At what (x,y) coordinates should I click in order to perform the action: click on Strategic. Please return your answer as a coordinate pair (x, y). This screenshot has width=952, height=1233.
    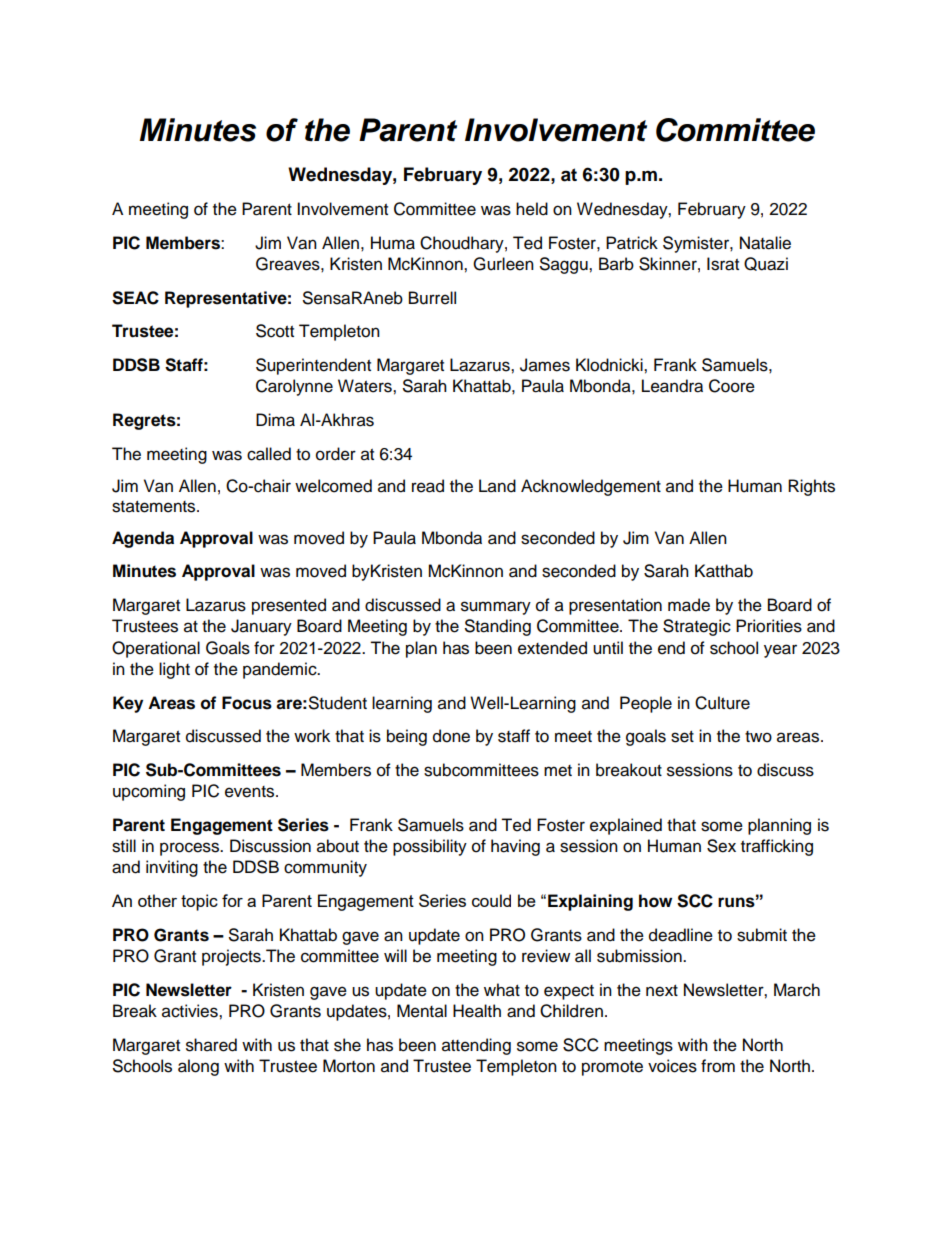
    Looking at the image, I should click on (697, 627).
